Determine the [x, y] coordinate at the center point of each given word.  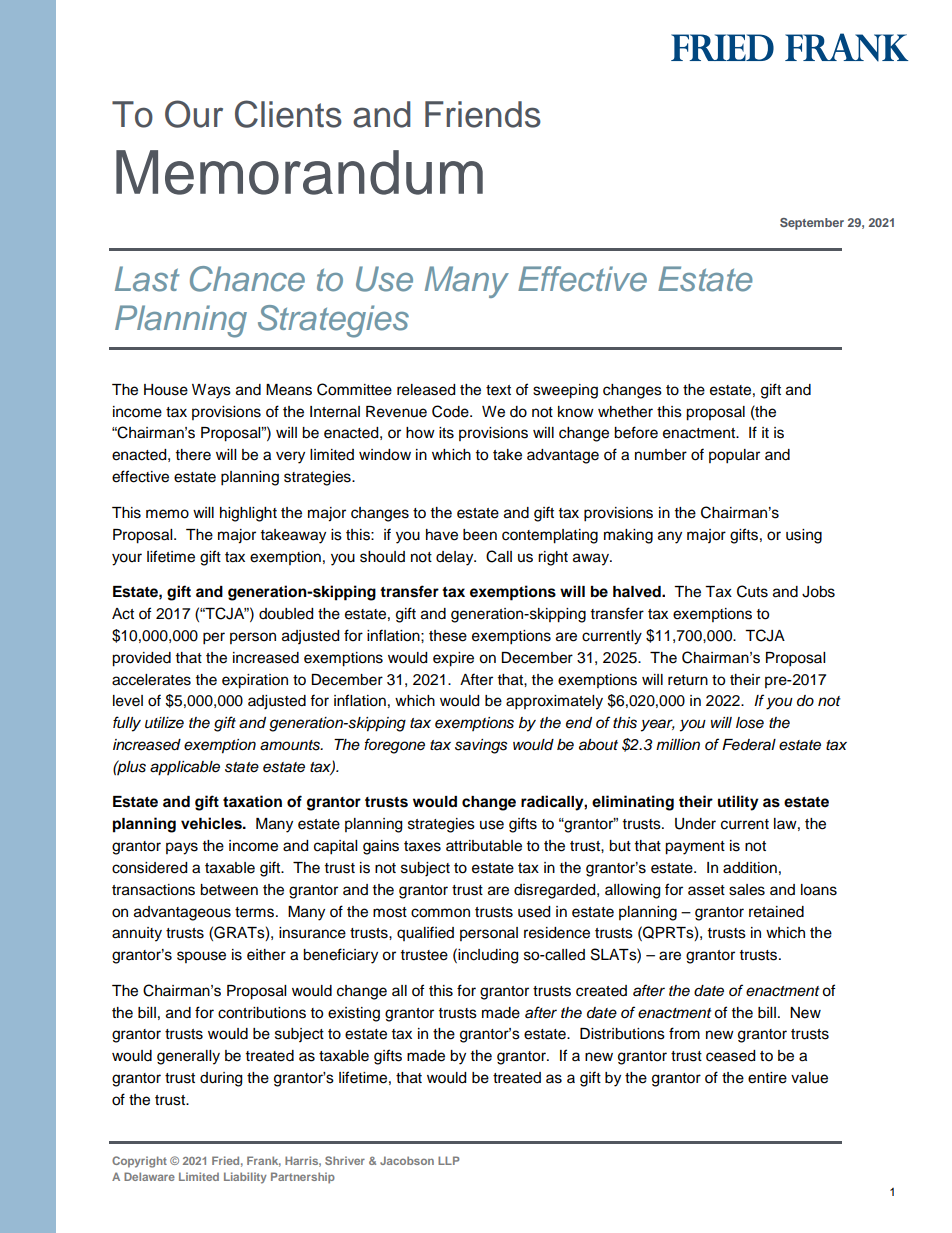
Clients [288, 114]
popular [734, 456]
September [812, 224]
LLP [448, 1160]
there [193, 455]
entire [767, 1078]
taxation [252, 801]
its [446, 433]
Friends [483, 114]
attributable [484, 846]
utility [738, 803]
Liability [245, 1178]
